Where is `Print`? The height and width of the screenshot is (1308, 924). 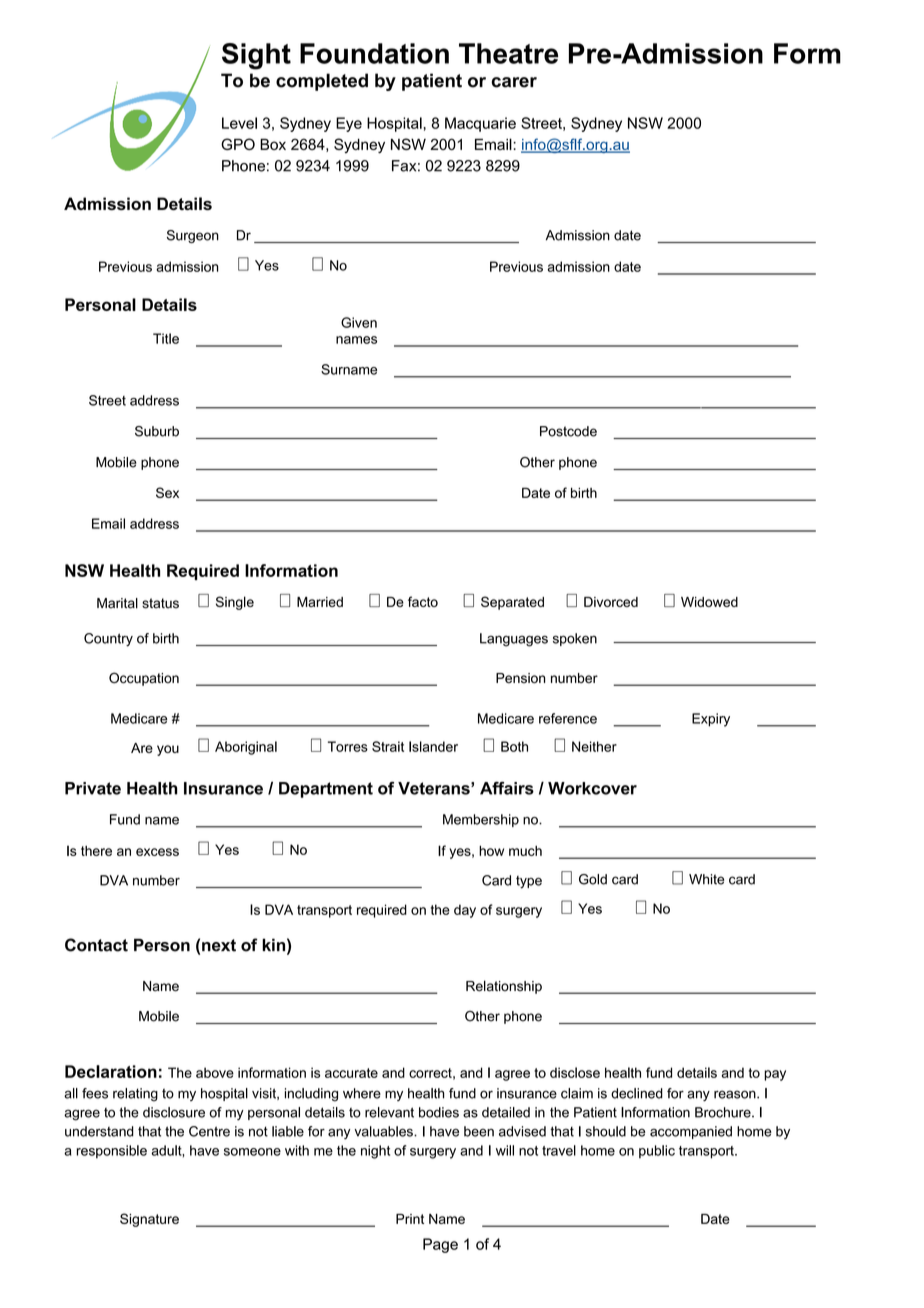
Print is located at coordinates (410, 1219).
